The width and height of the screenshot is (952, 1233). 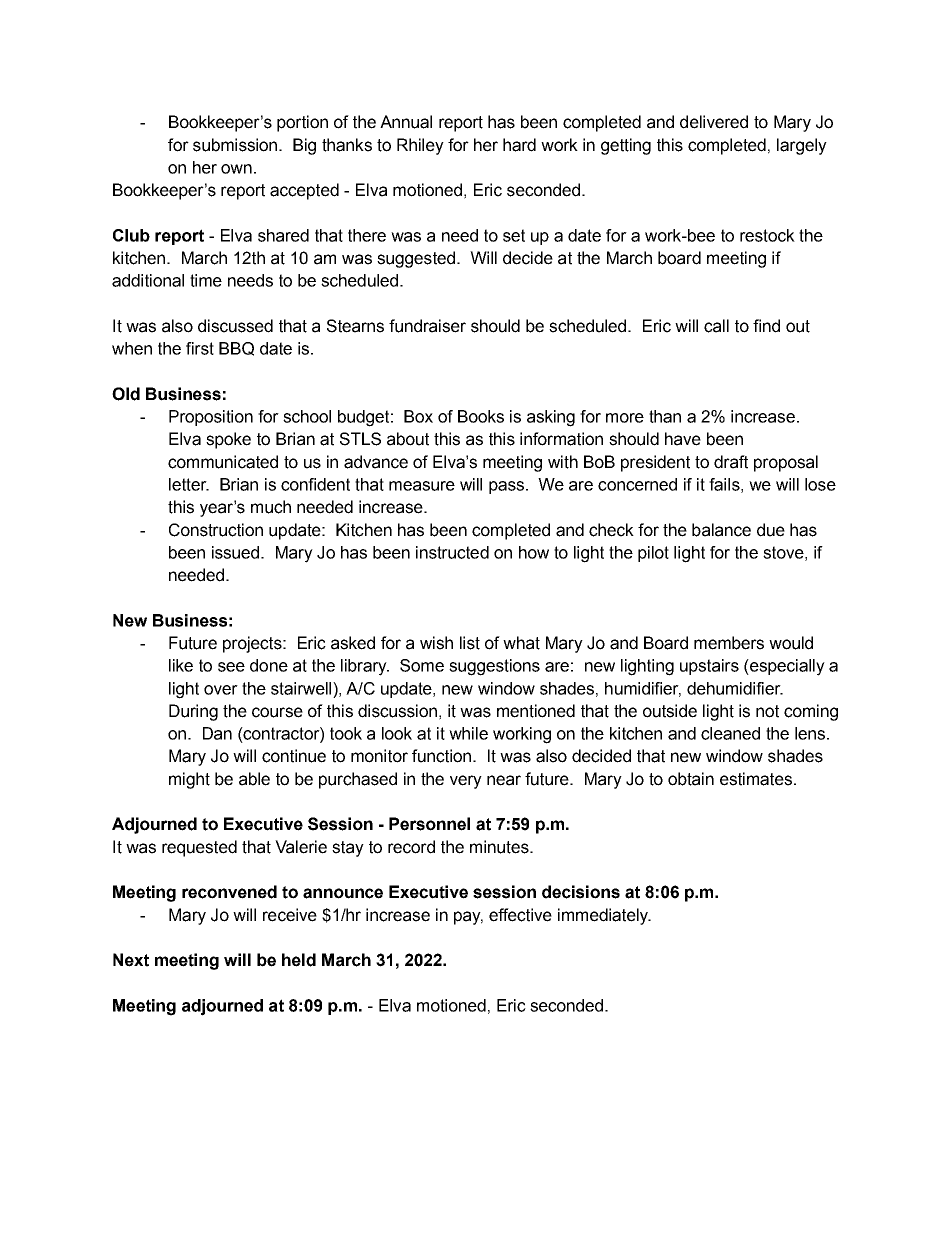 I want to click on reconvened, so click(x=229, y=892).
